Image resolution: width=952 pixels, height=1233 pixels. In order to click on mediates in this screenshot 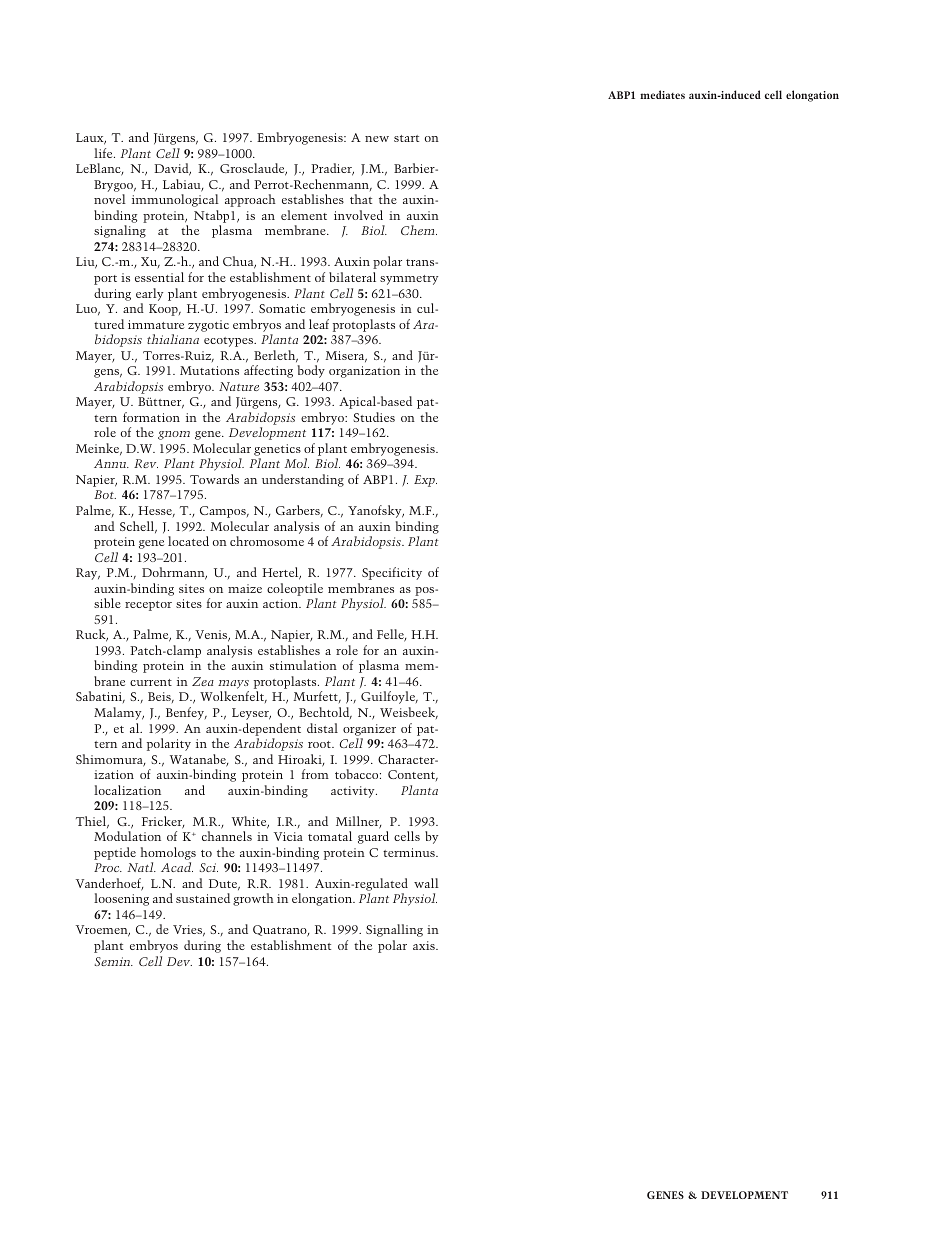, I will do `click(662, 94)`.
